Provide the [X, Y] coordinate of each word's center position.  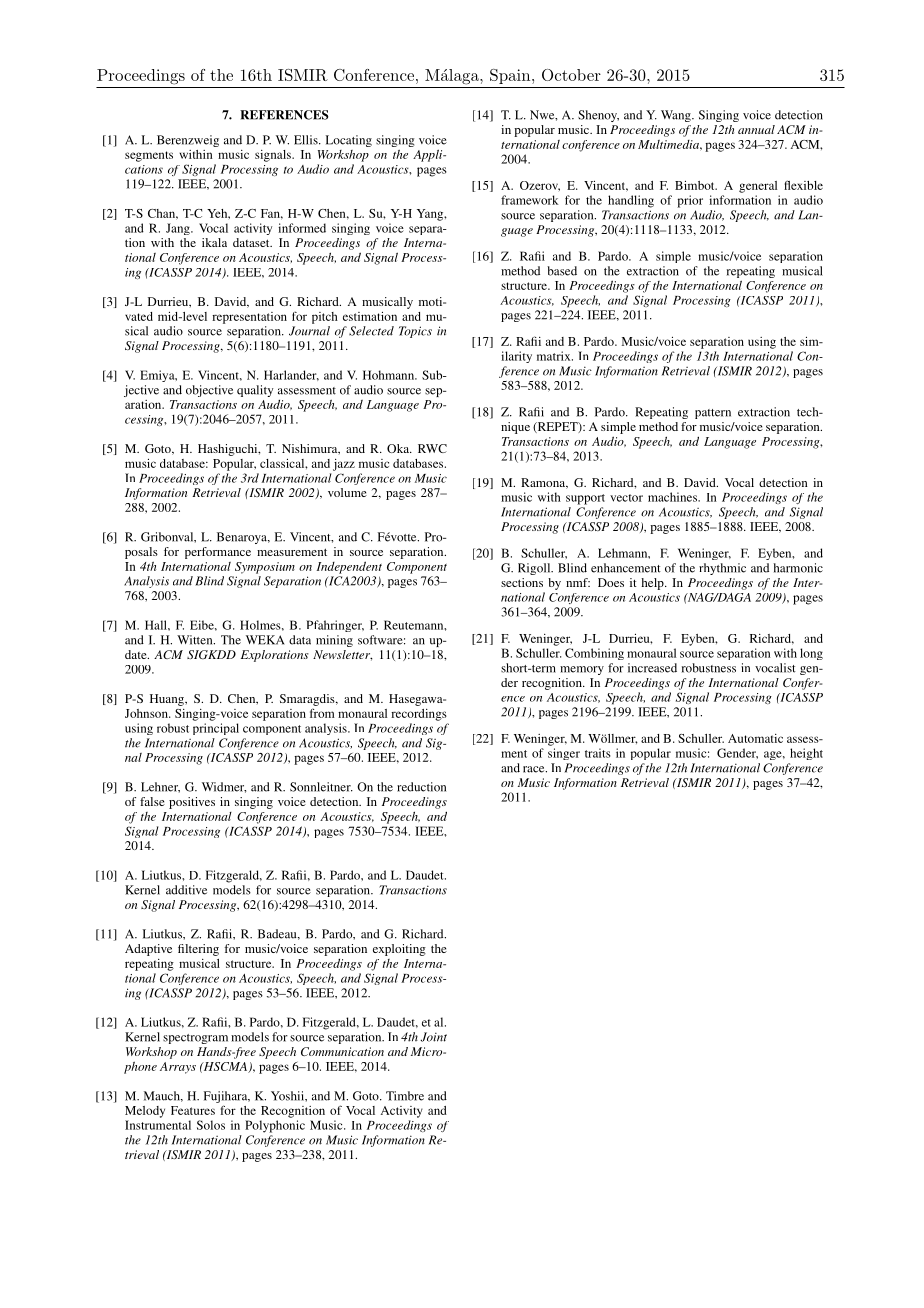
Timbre [405, 1096]
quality [255, 391]
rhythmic [722, 569]
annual [756, 129]
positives [192, 803]
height [806, 754]
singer [564, 754]
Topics [415, 332]
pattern [713, 414]
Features [193, 1110]
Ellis [307, 140]
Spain [511, 76]
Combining [594, 654]
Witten [196, 640]
